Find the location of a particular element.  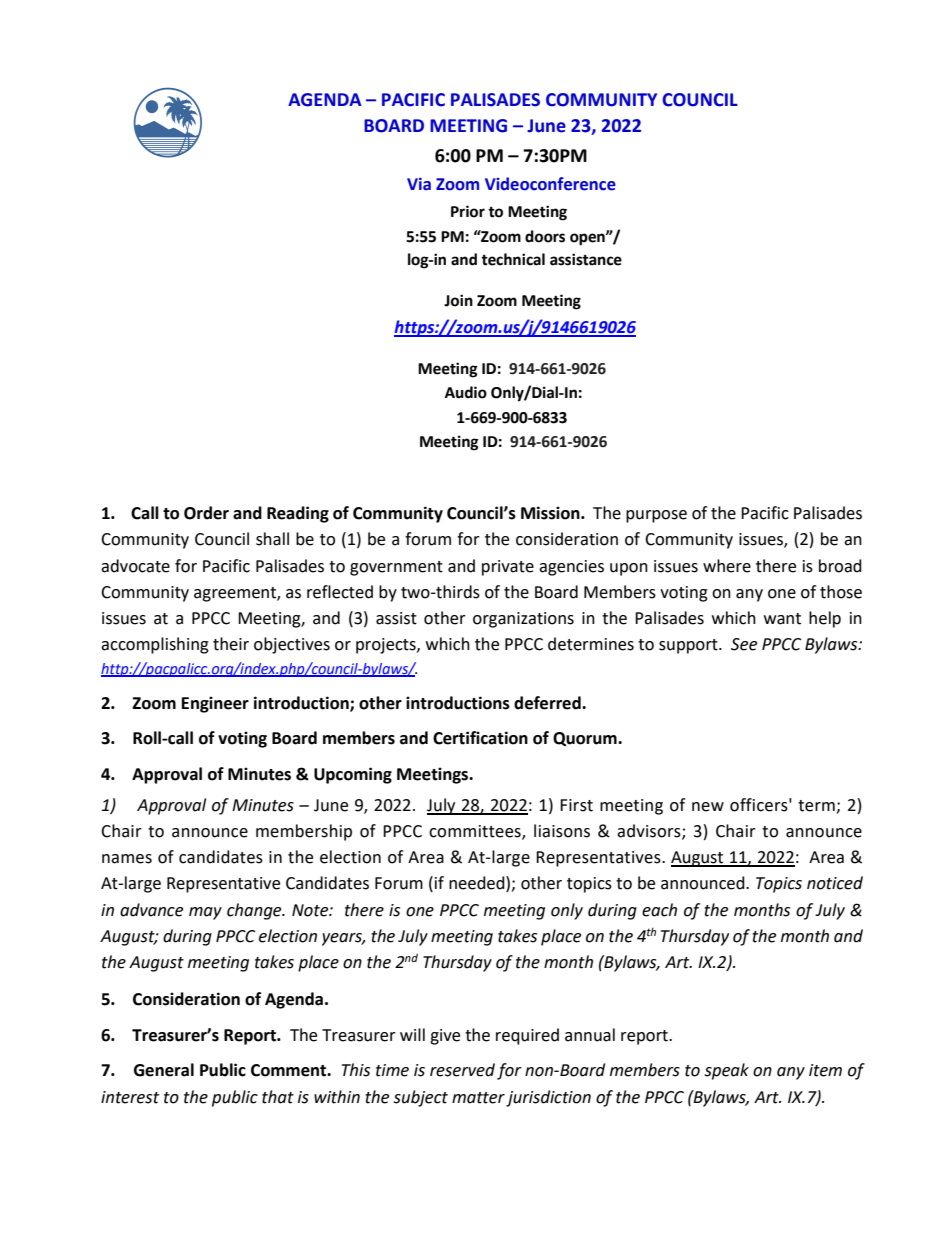

Audio is located at coordinates (466, 392).
